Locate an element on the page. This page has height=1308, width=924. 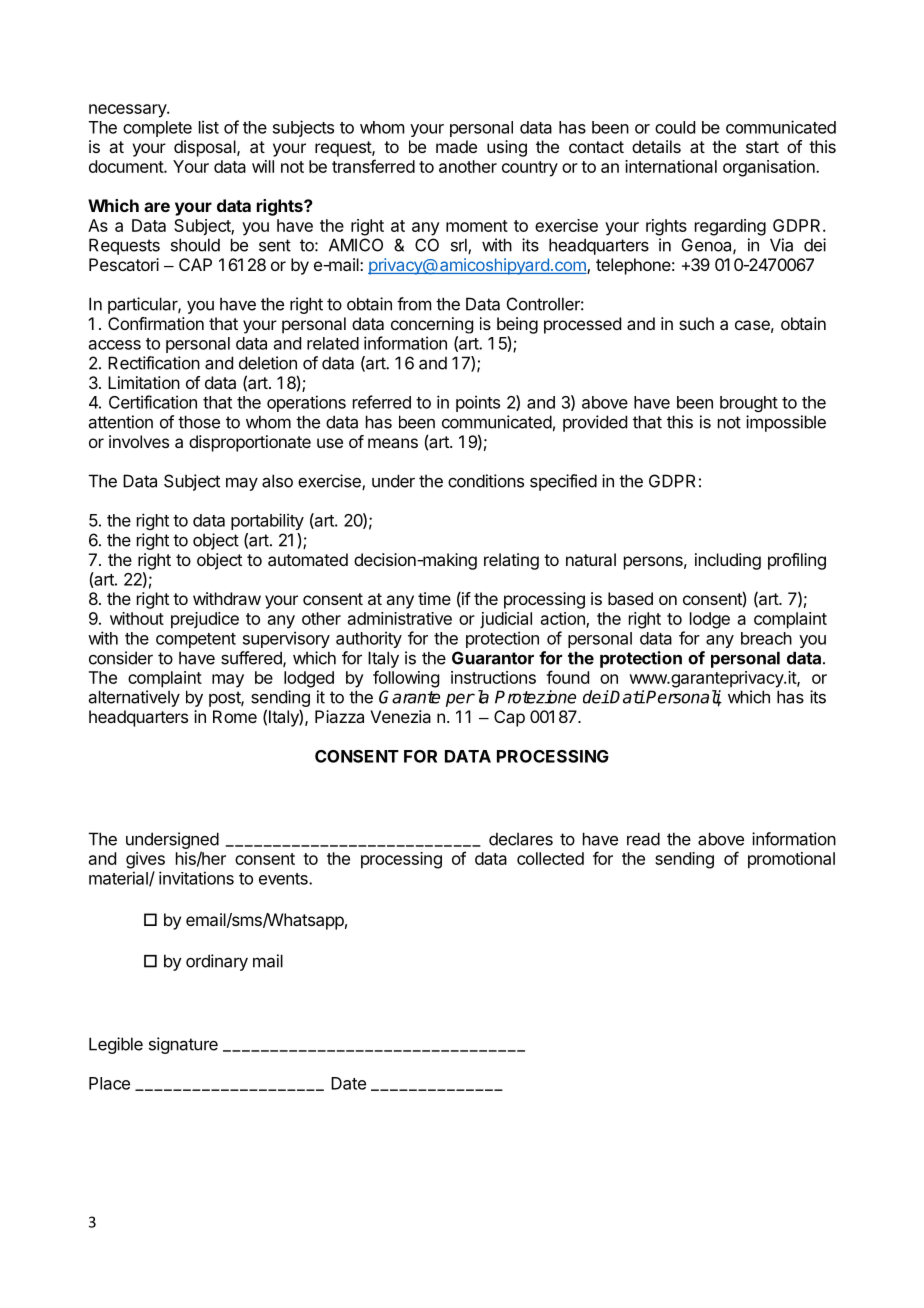
signature is located at coordinates (183, 1045).
